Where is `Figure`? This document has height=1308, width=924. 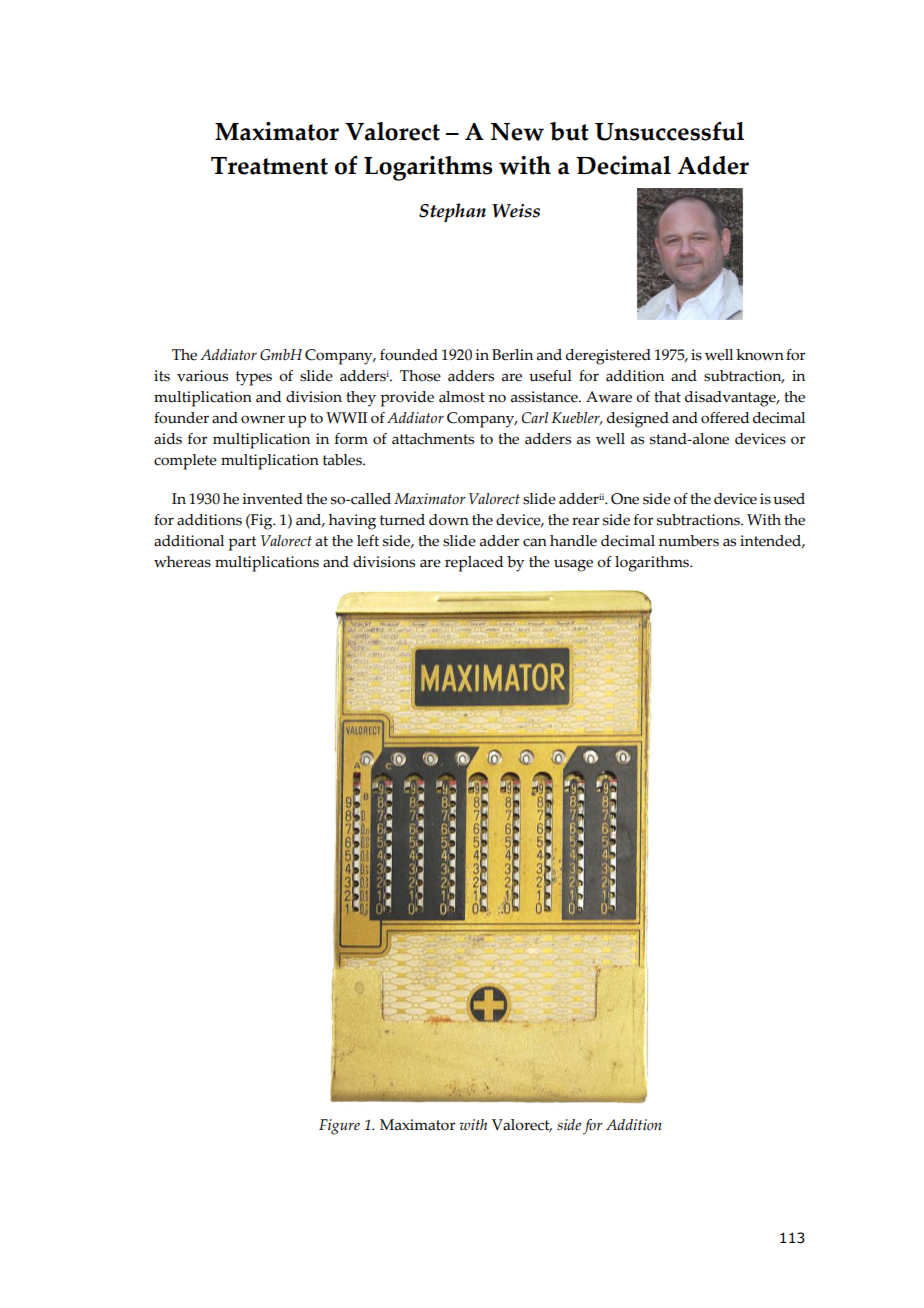 Figure is located at coordinates (339, 1127).
